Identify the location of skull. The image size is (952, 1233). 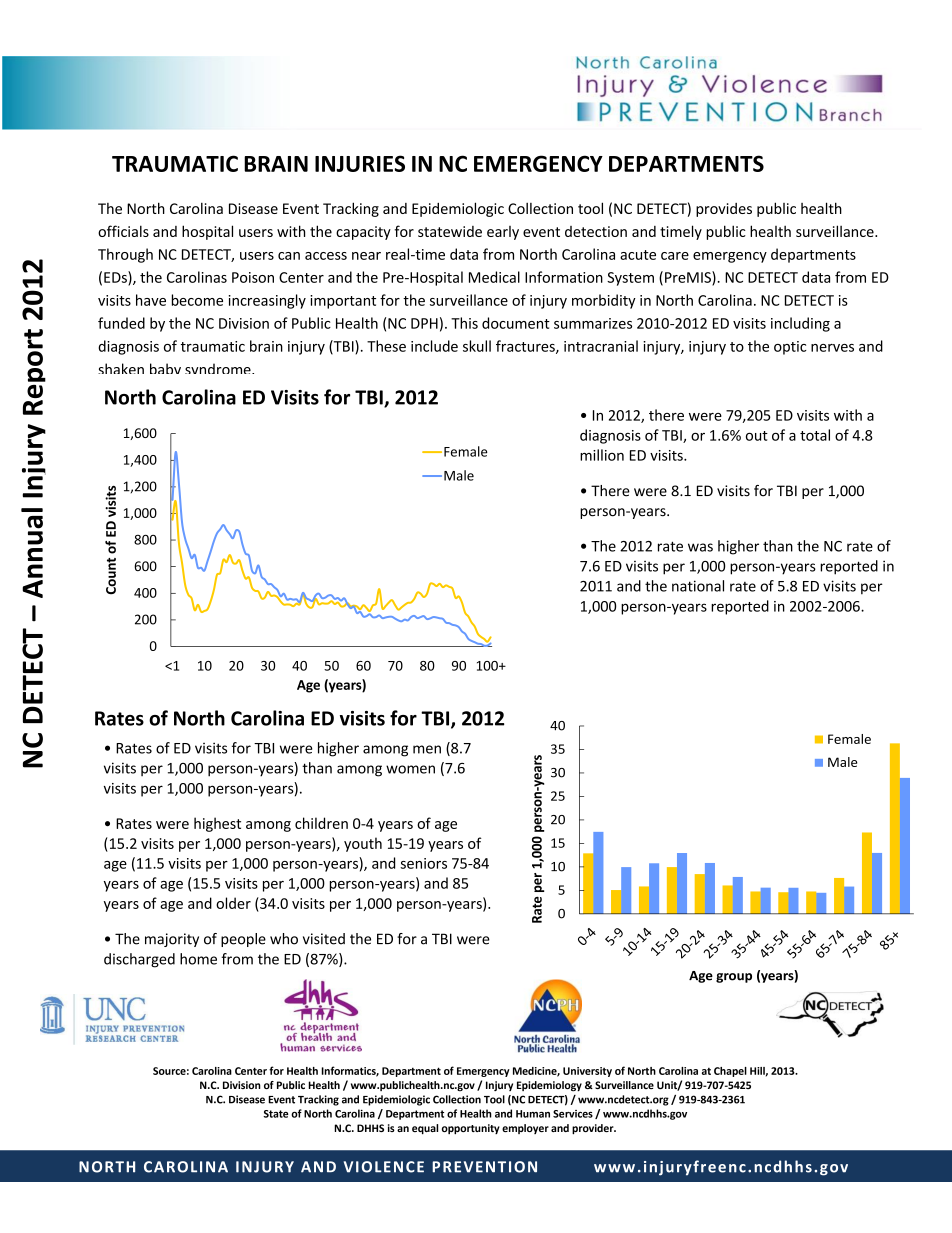
(477, 346).
